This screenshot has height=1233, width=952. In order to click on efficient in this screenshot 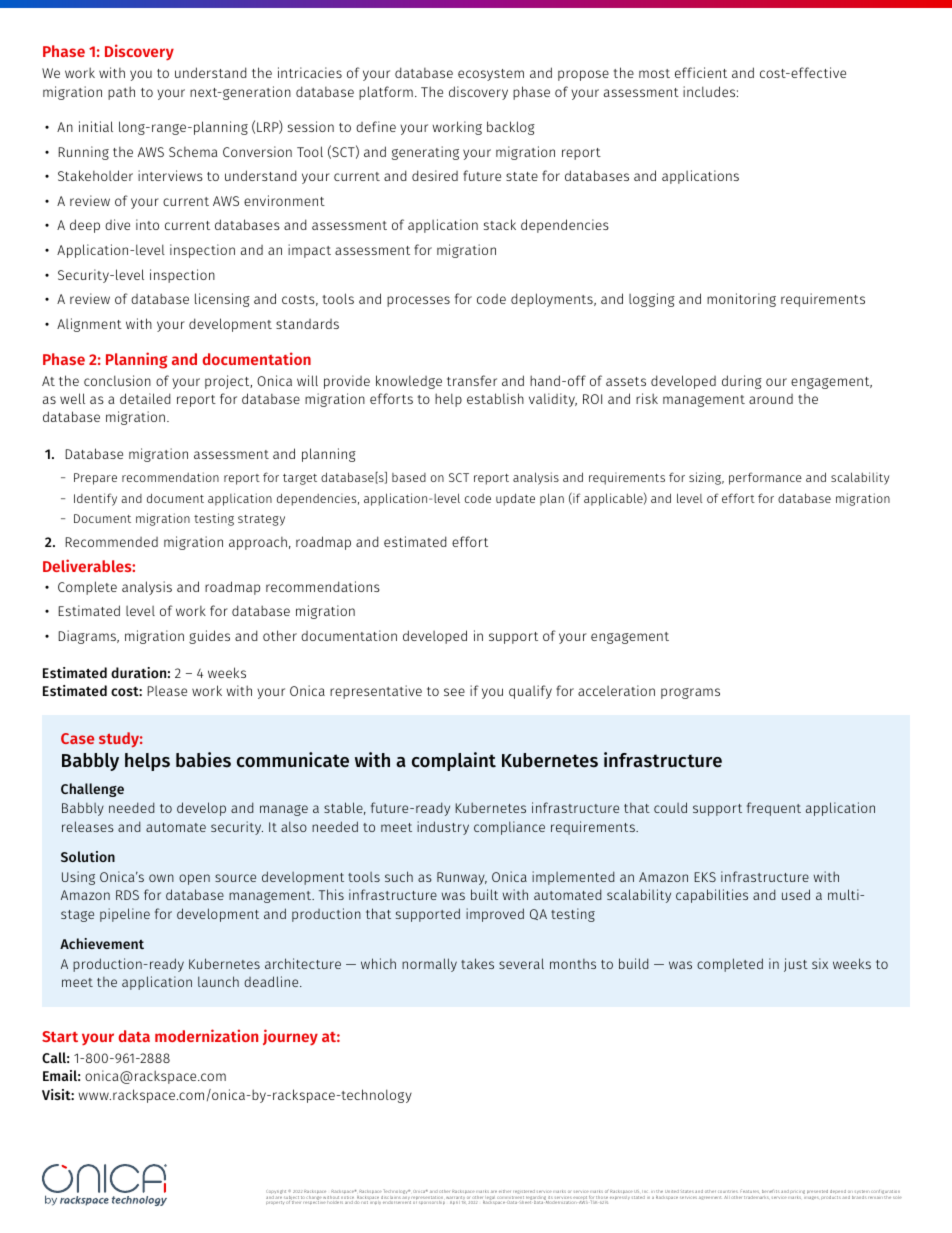, I will do `click(701, 72)`.
